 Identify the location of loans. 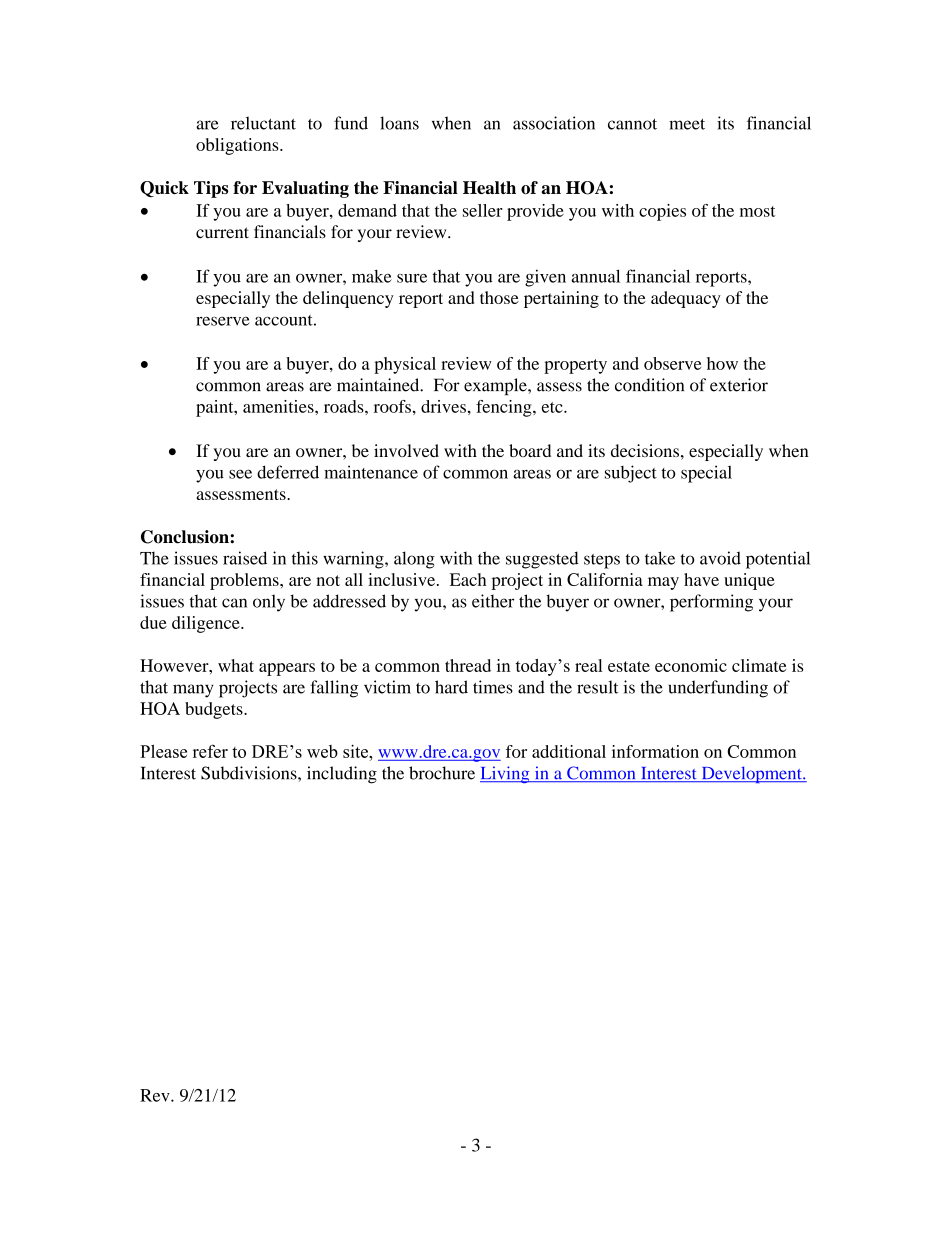
(399, 123).
